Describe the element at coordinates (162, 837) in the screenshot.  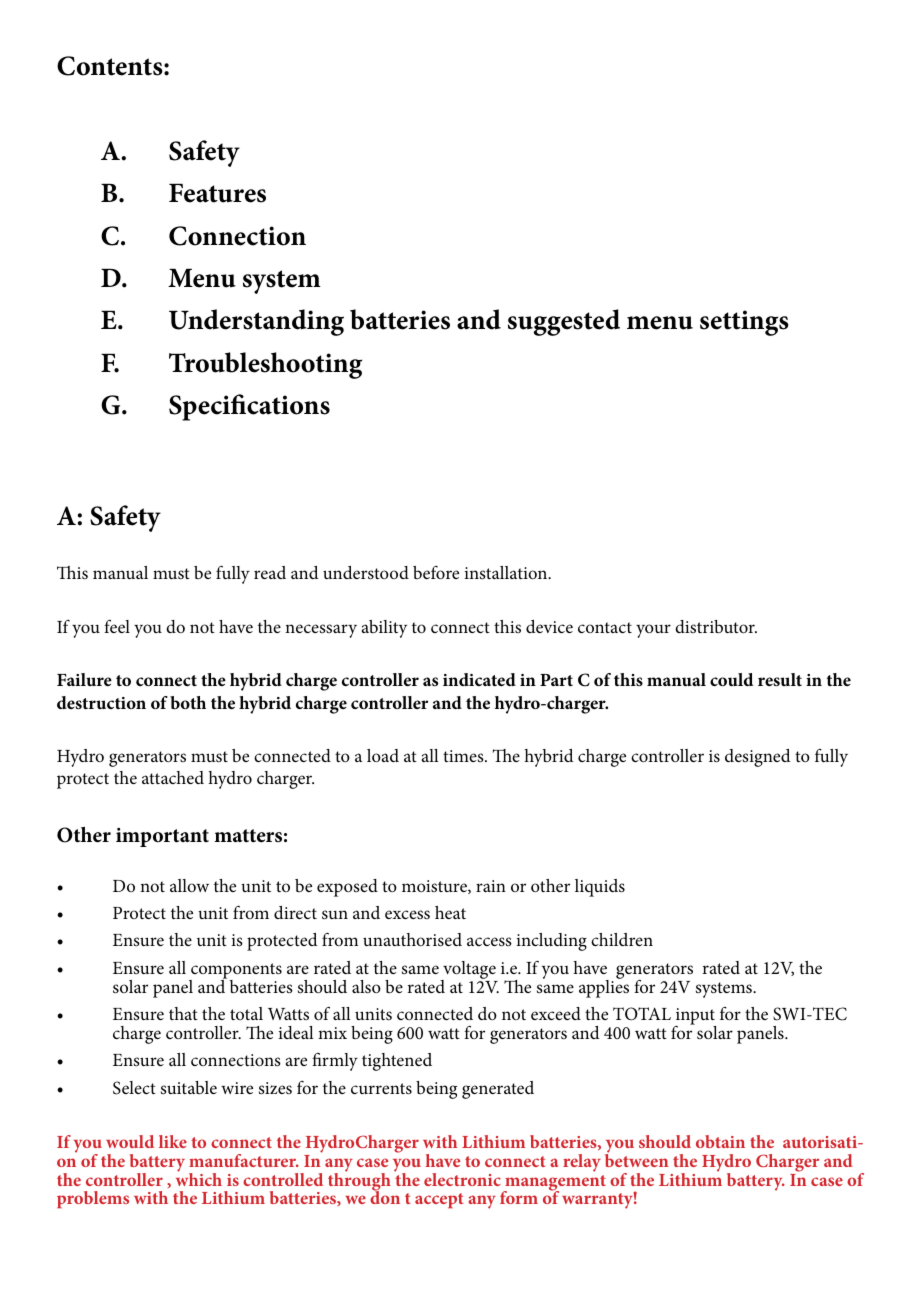
I see `important` at that location.
